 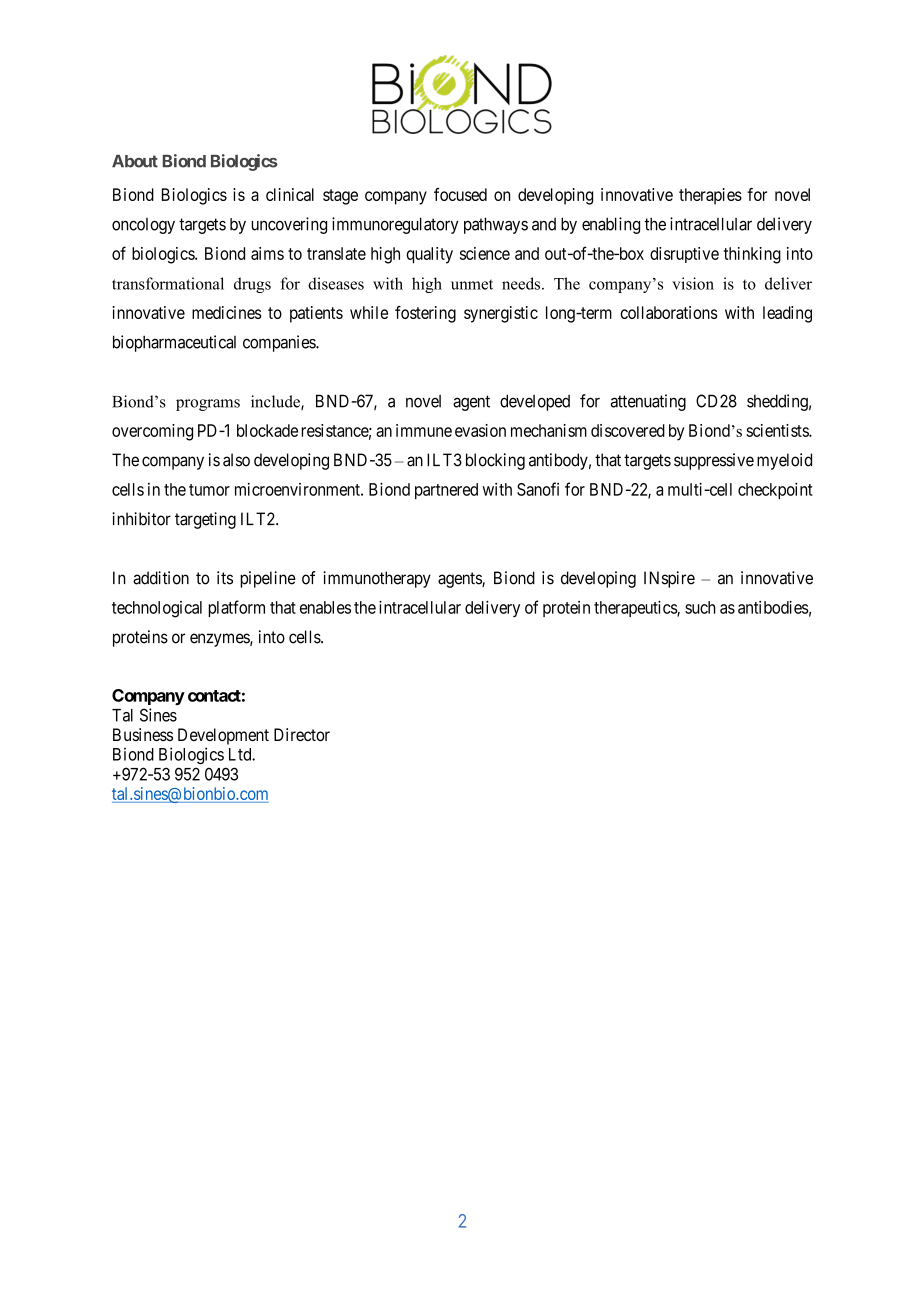 What do you see at coordinates (710, 196) in the document?
I see `therapies` at bounding box center [710, 196].
